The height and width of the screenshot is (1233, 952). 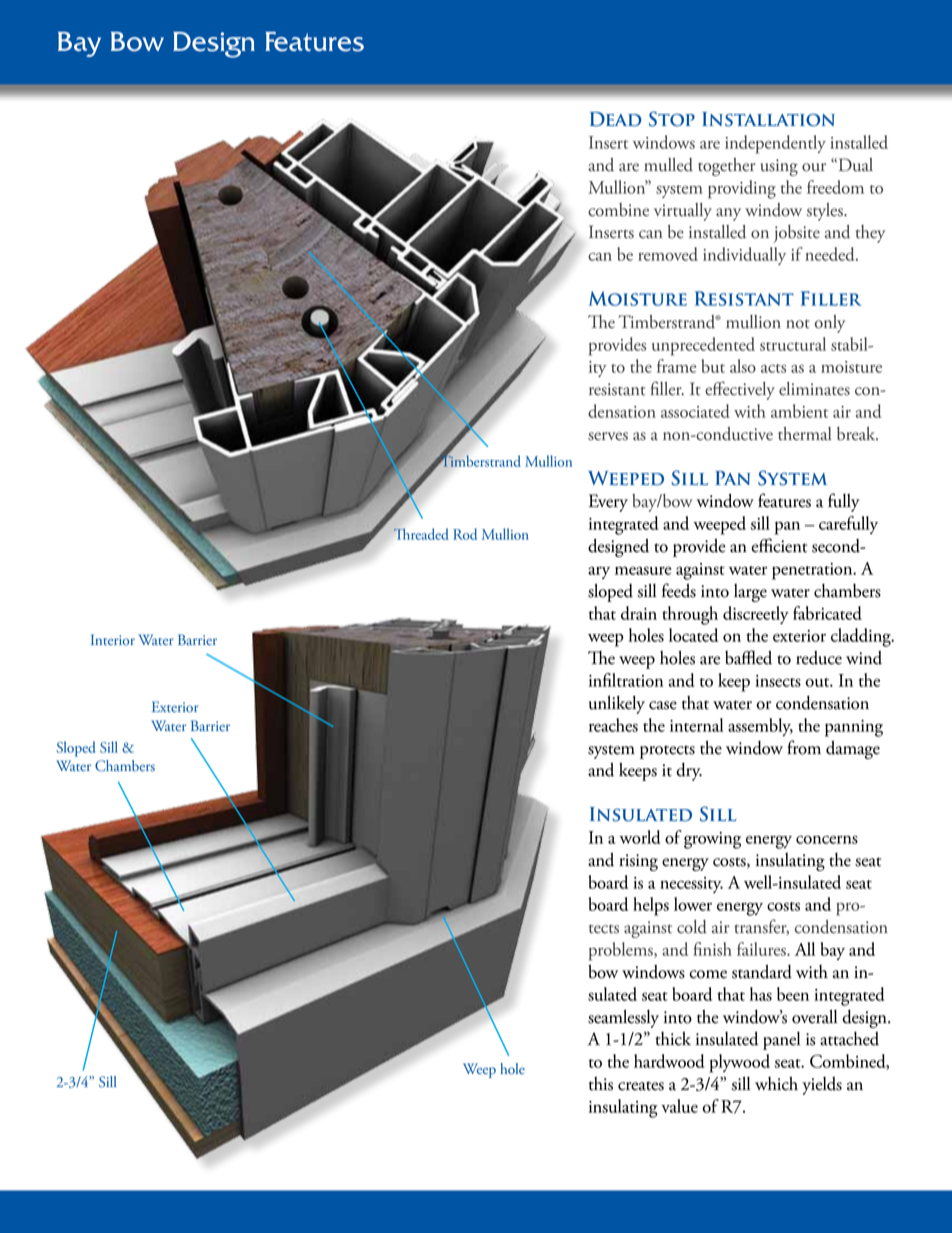 What do you see at coordinates (616, 119) in the screenshot?
I see `Dead` at bounding box center [616, 119].
